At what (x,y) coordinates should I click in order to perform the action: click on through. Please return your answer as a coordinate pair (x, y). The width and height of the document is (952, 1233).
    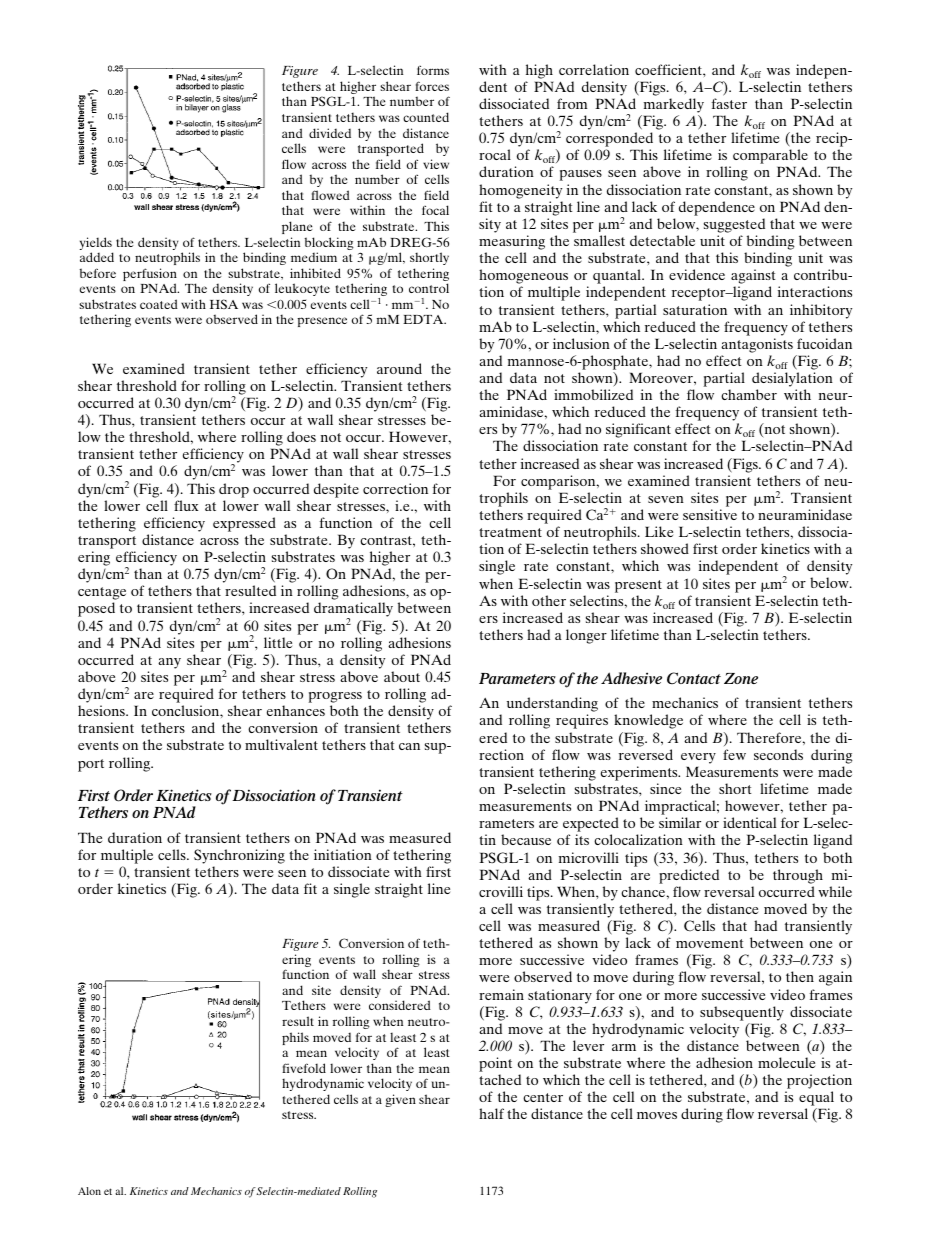
    Looking at the image, I should click on (798, 876).
